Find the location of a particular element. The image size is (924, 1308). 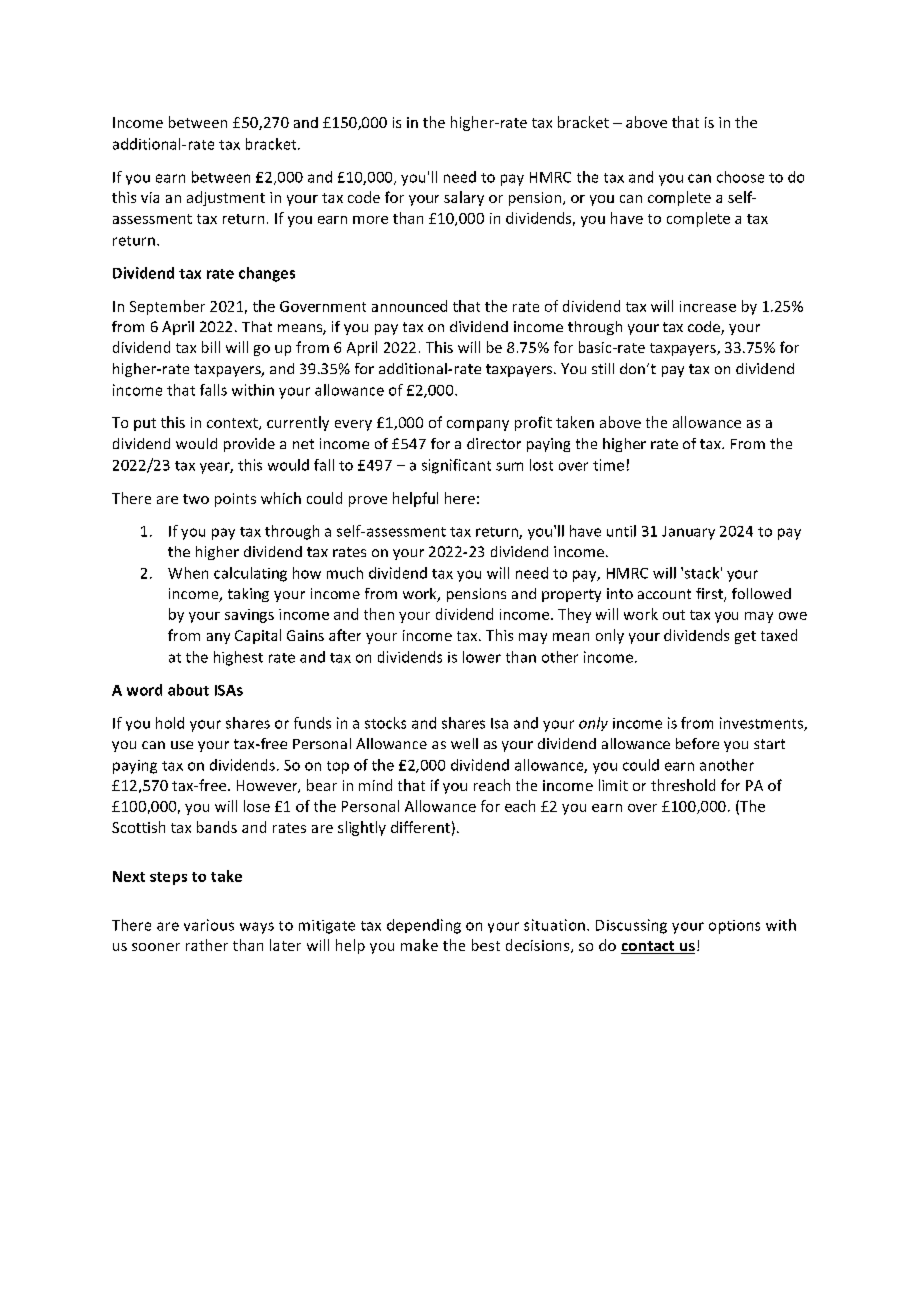

various is located at coordinates (209, 925).
